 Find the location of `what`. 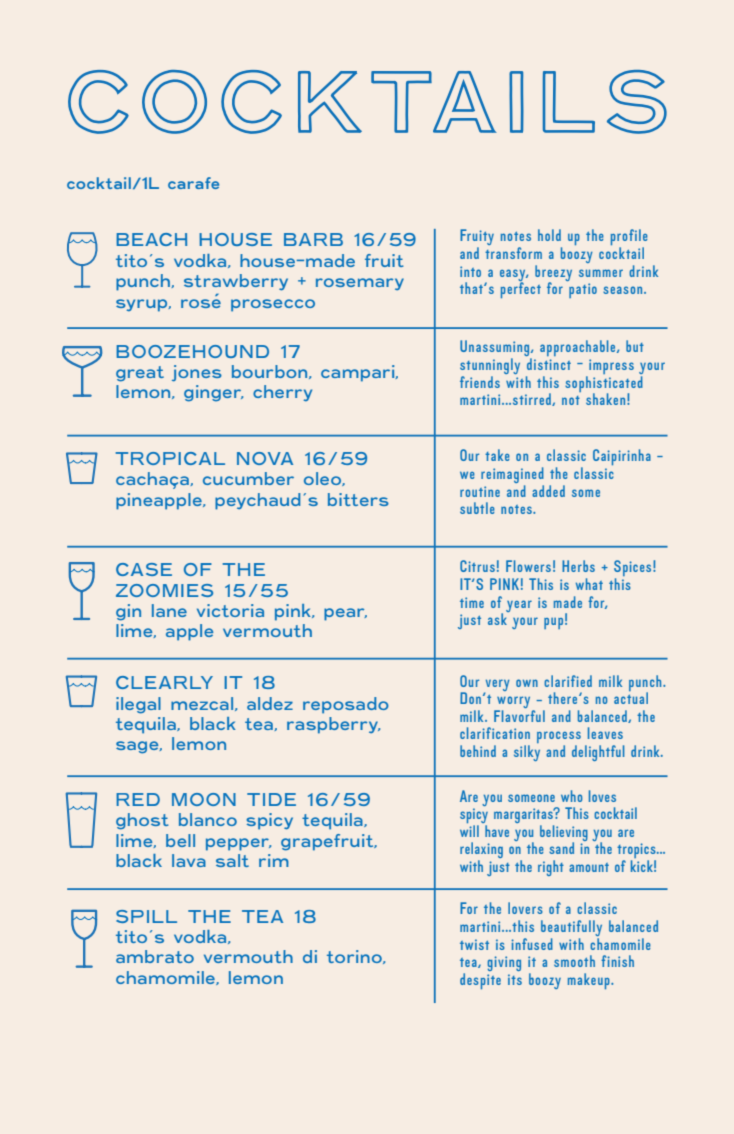

what is located at coordinates (589, 584).
